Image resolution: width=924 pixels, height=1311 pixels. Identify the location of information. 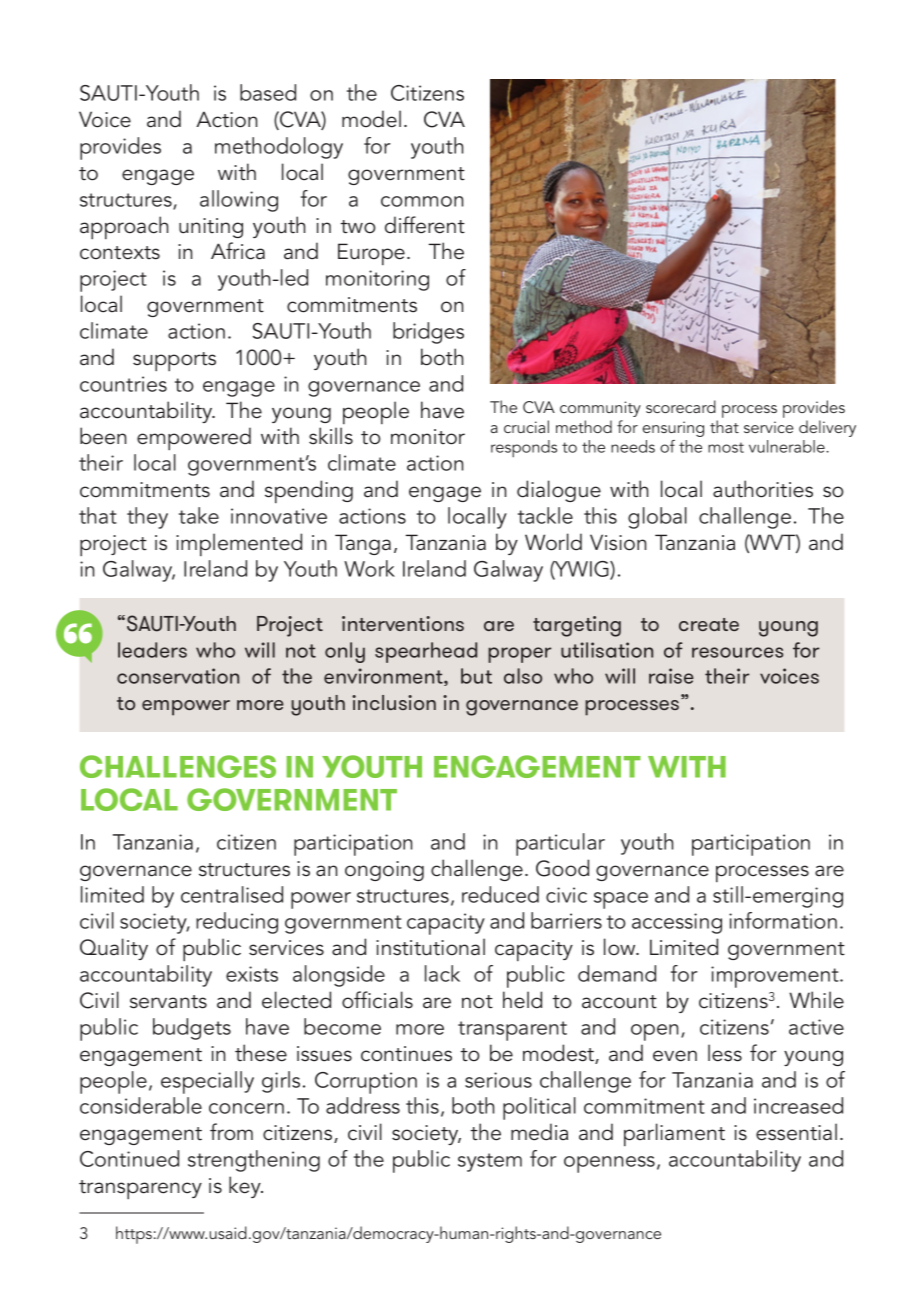
(783, 920).
